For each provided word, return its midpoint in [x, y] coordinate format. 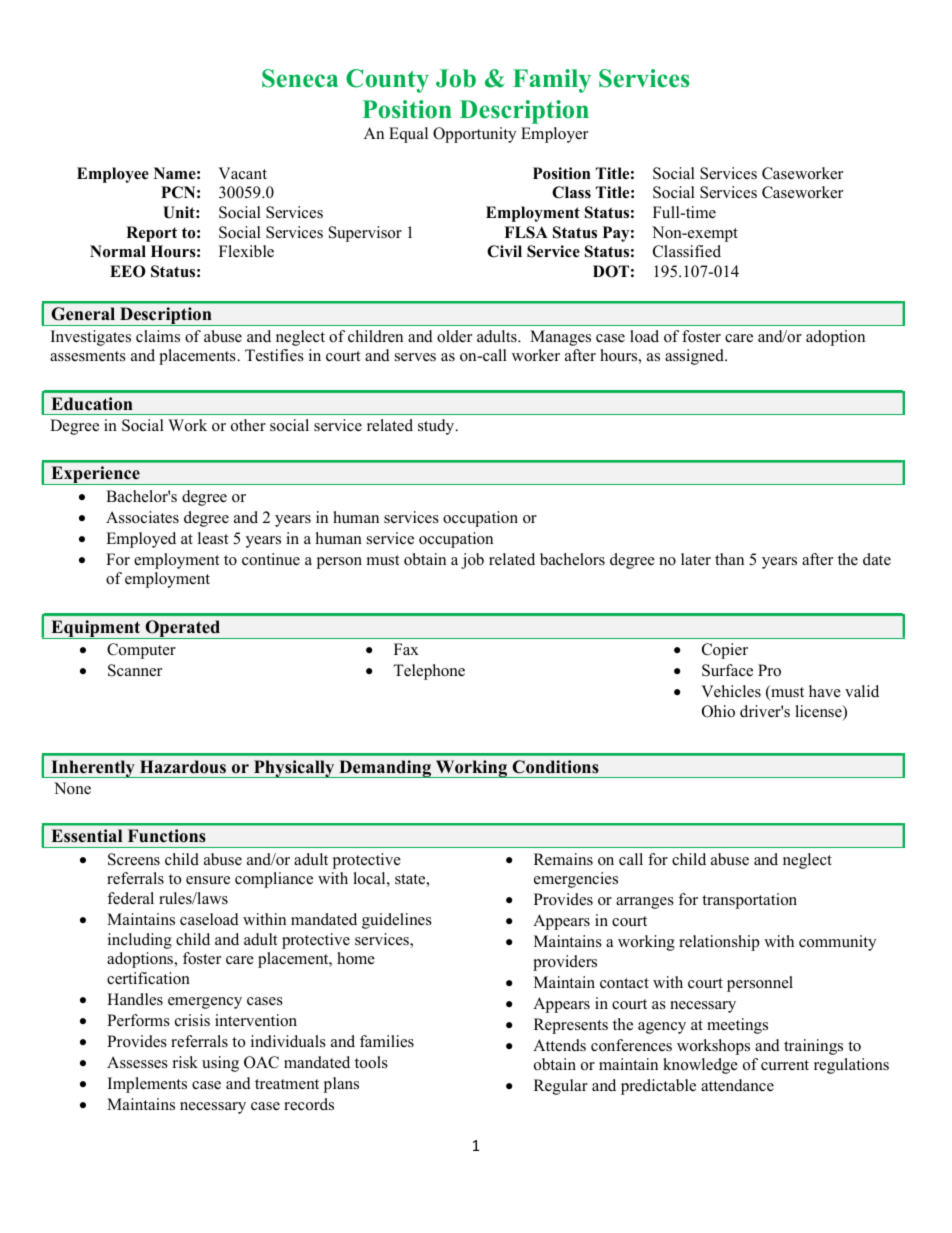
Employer [554, 135]
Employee [113, 175]
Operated [182, 629]
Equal [408, 135]
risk [185, 1062]
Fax [406, 649]
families [387, 1041]
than [729, 559]
